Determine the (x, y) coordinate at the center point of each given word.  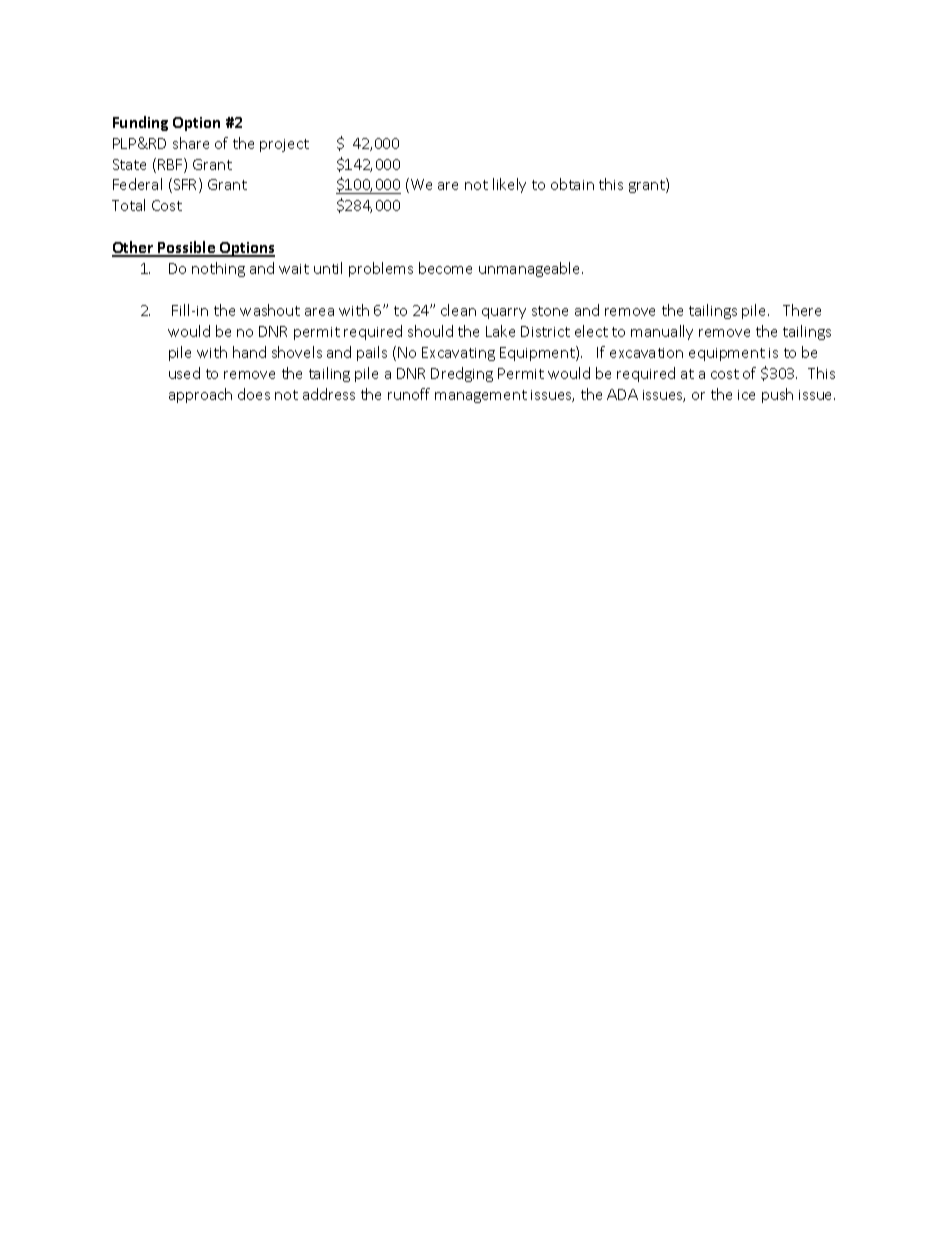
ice (746, 395)
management (481, 396)
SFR (185, 185)
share (191, 143)
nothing (218, 269)
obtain (572, 184)
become (445, 268)
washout (270, 310)
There (802, 310)
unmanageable (531, 269)
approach (200, 395)
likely (509, 185)
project (284, 145)
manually (662, 332)
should (430, 331)
